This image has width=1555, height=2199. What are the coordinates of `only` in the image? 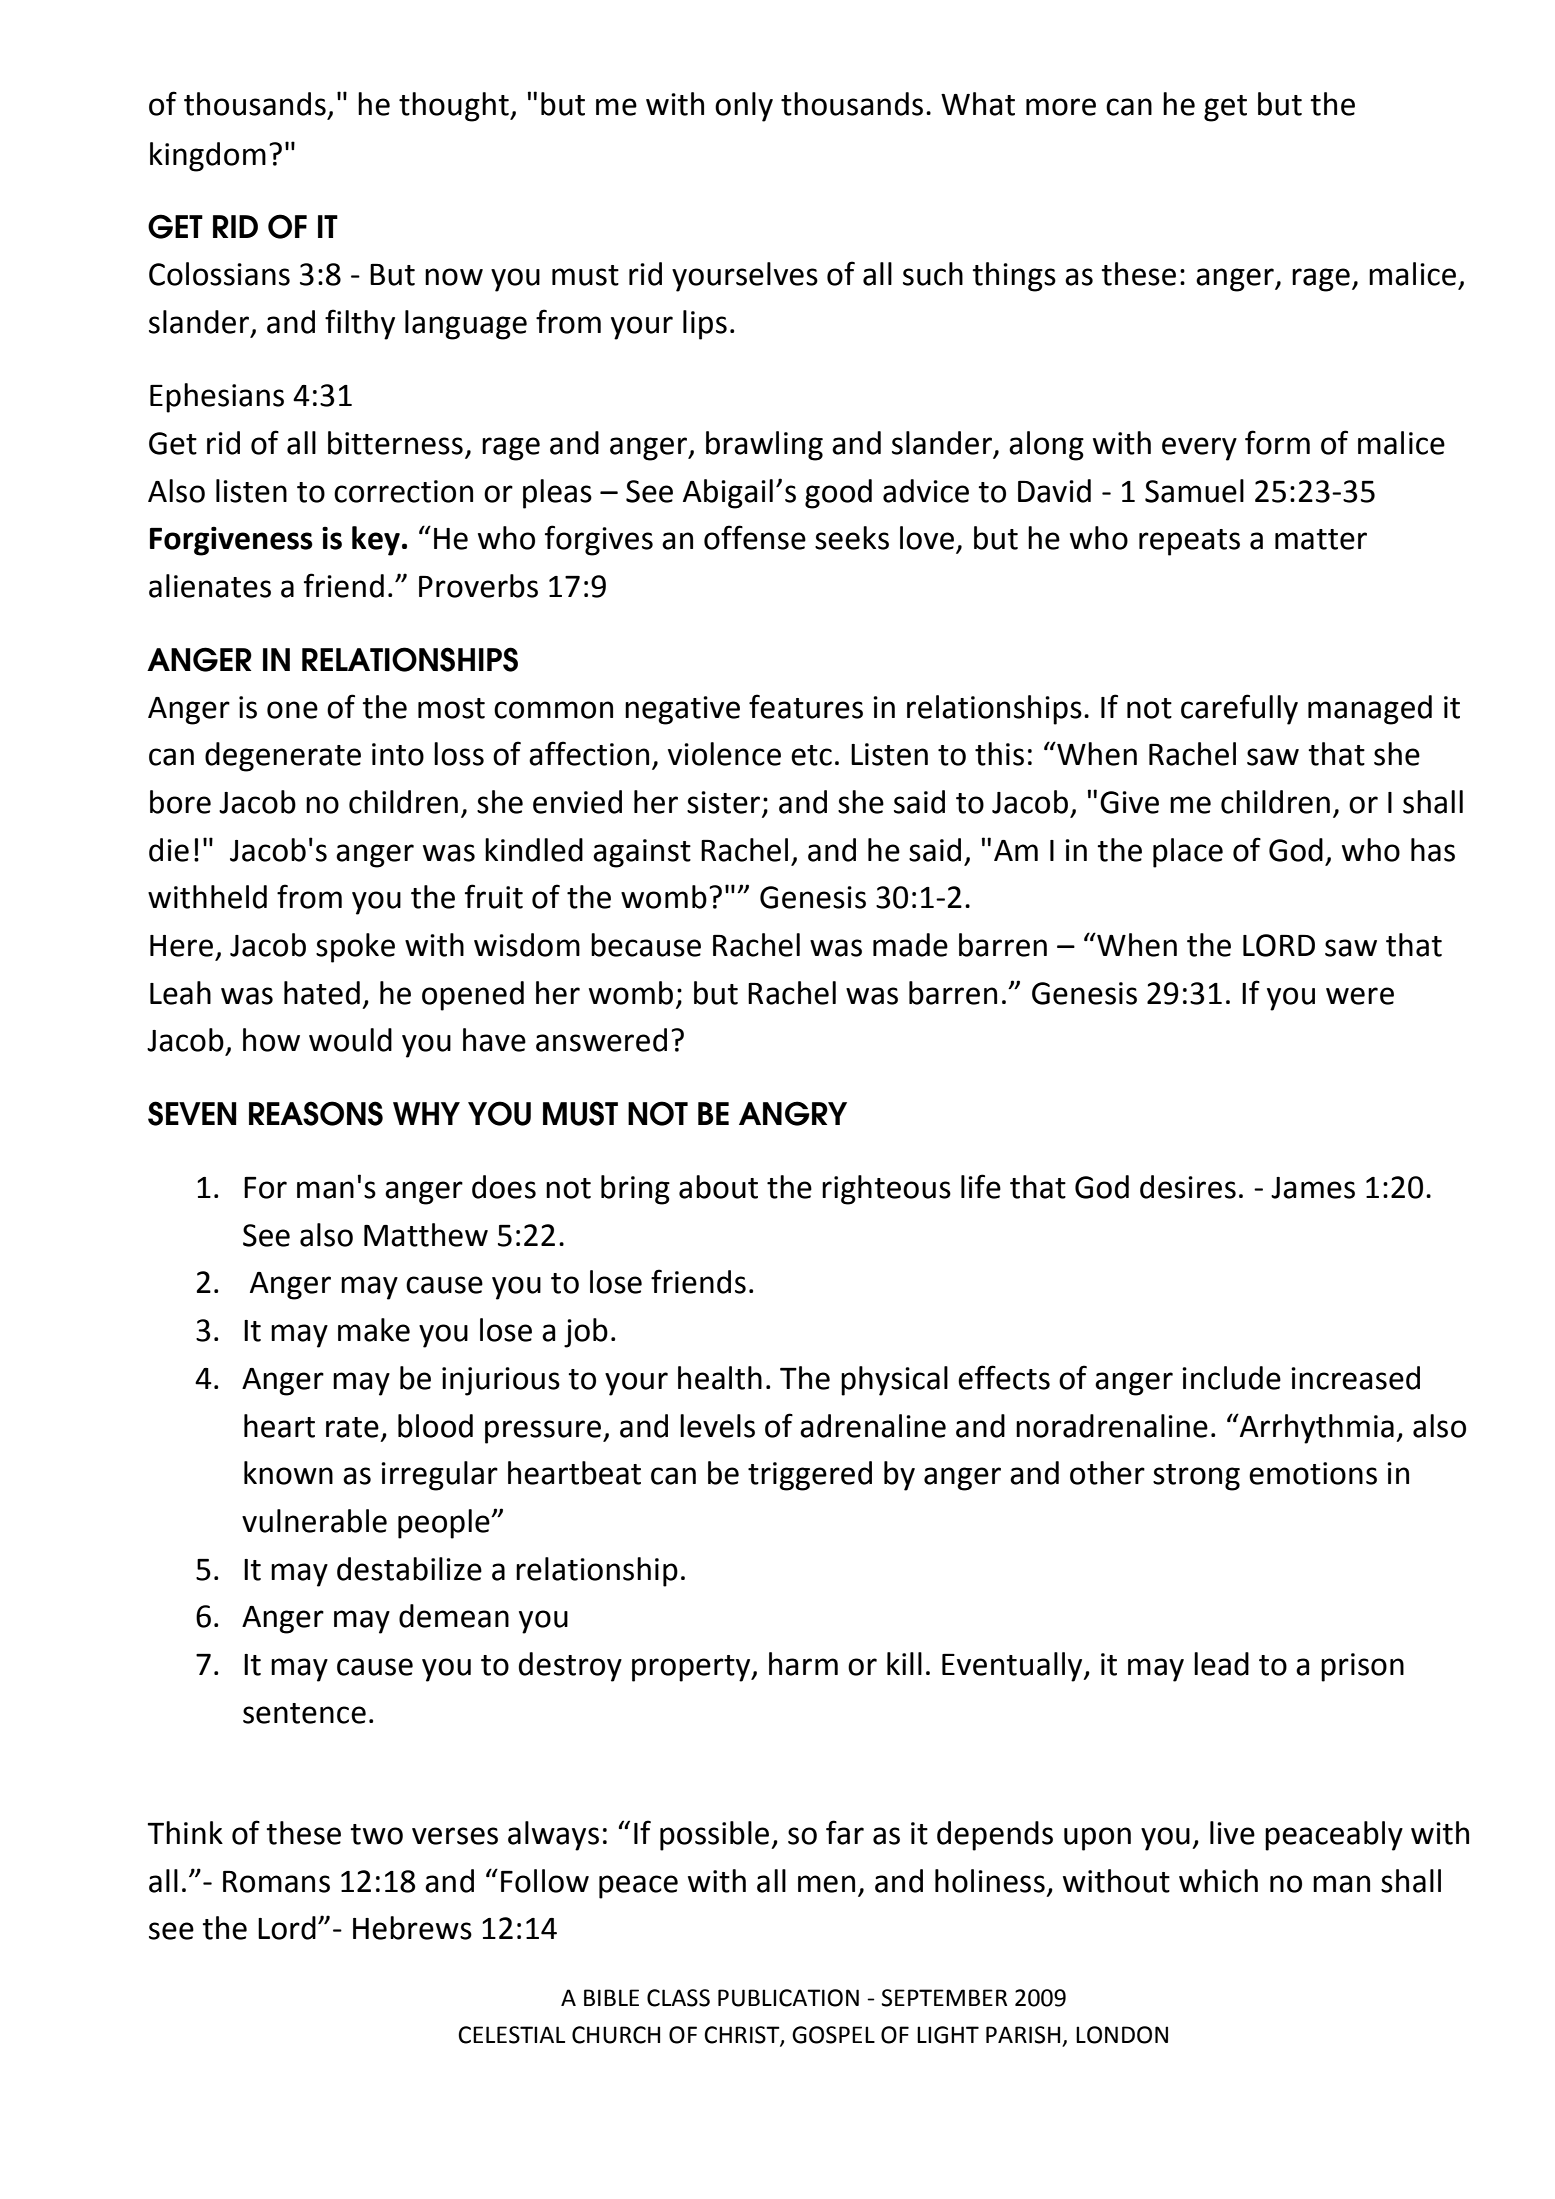 It's located at (744, 107).
